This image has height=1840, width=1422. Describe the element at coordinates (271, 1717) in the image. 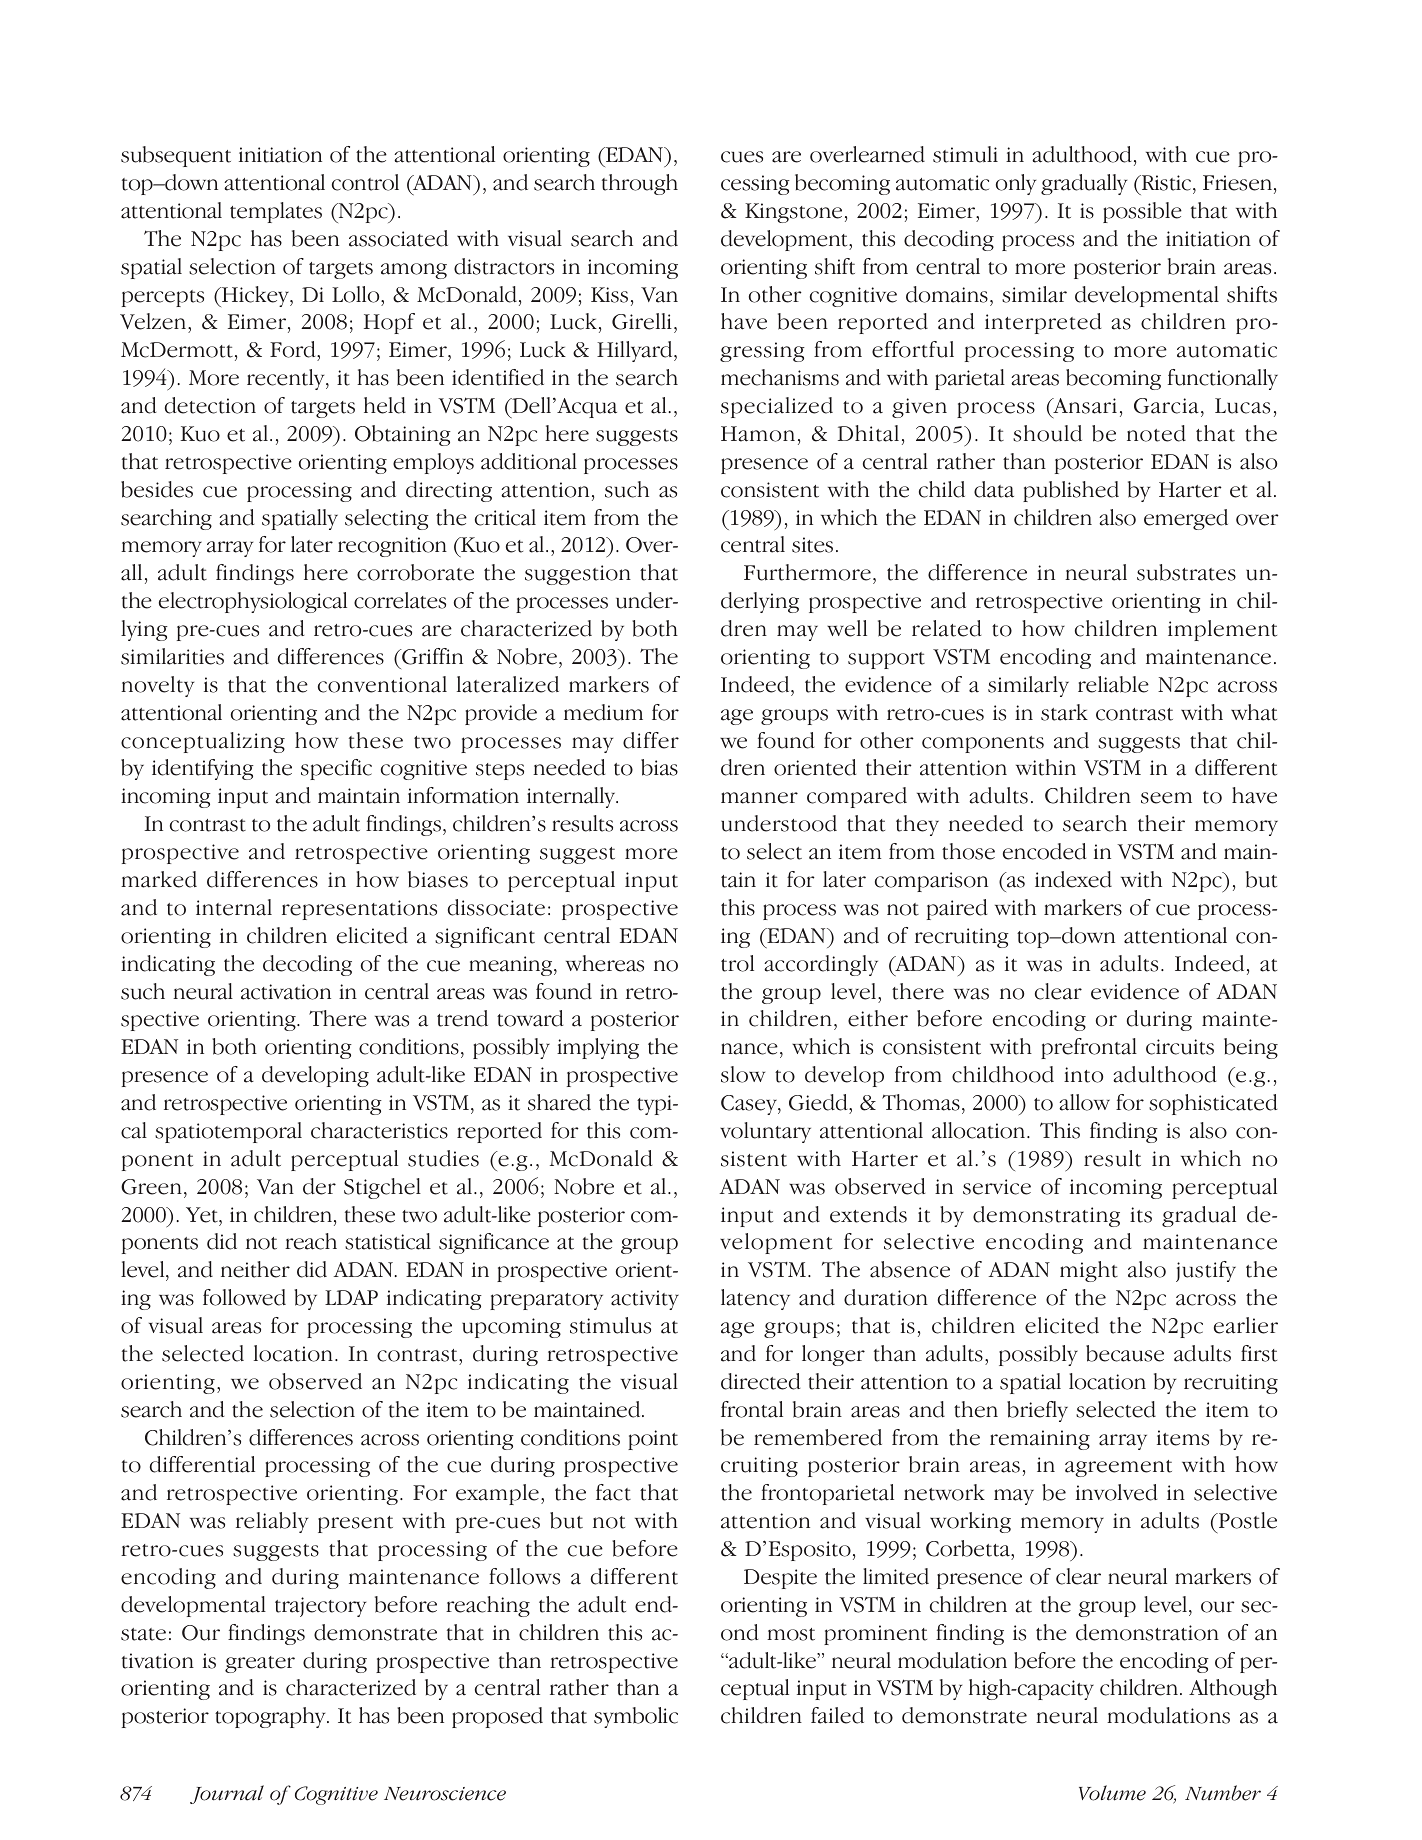

I see `topography` at that location.
